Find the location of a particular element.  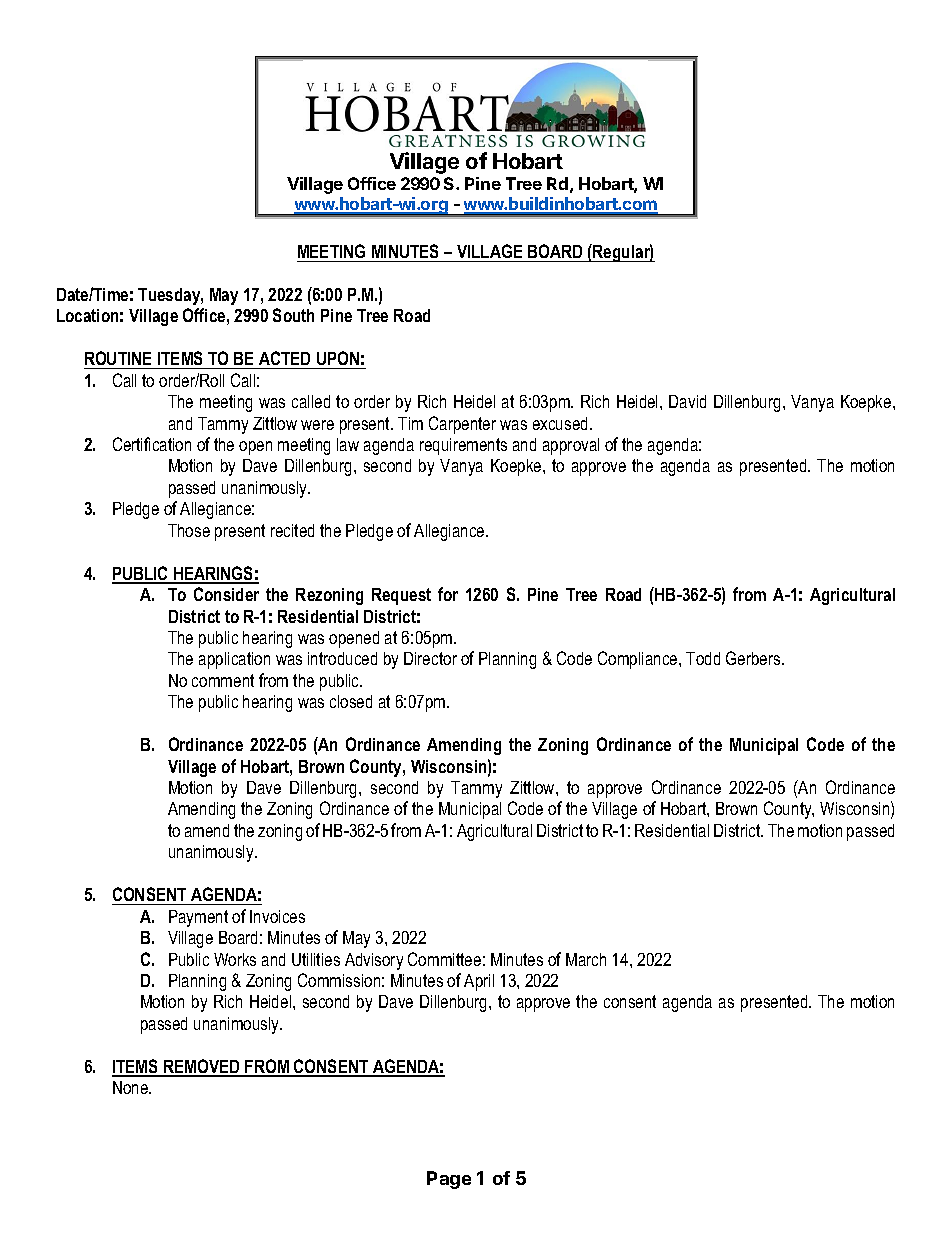

None is located at coordinates (132, 1087).
